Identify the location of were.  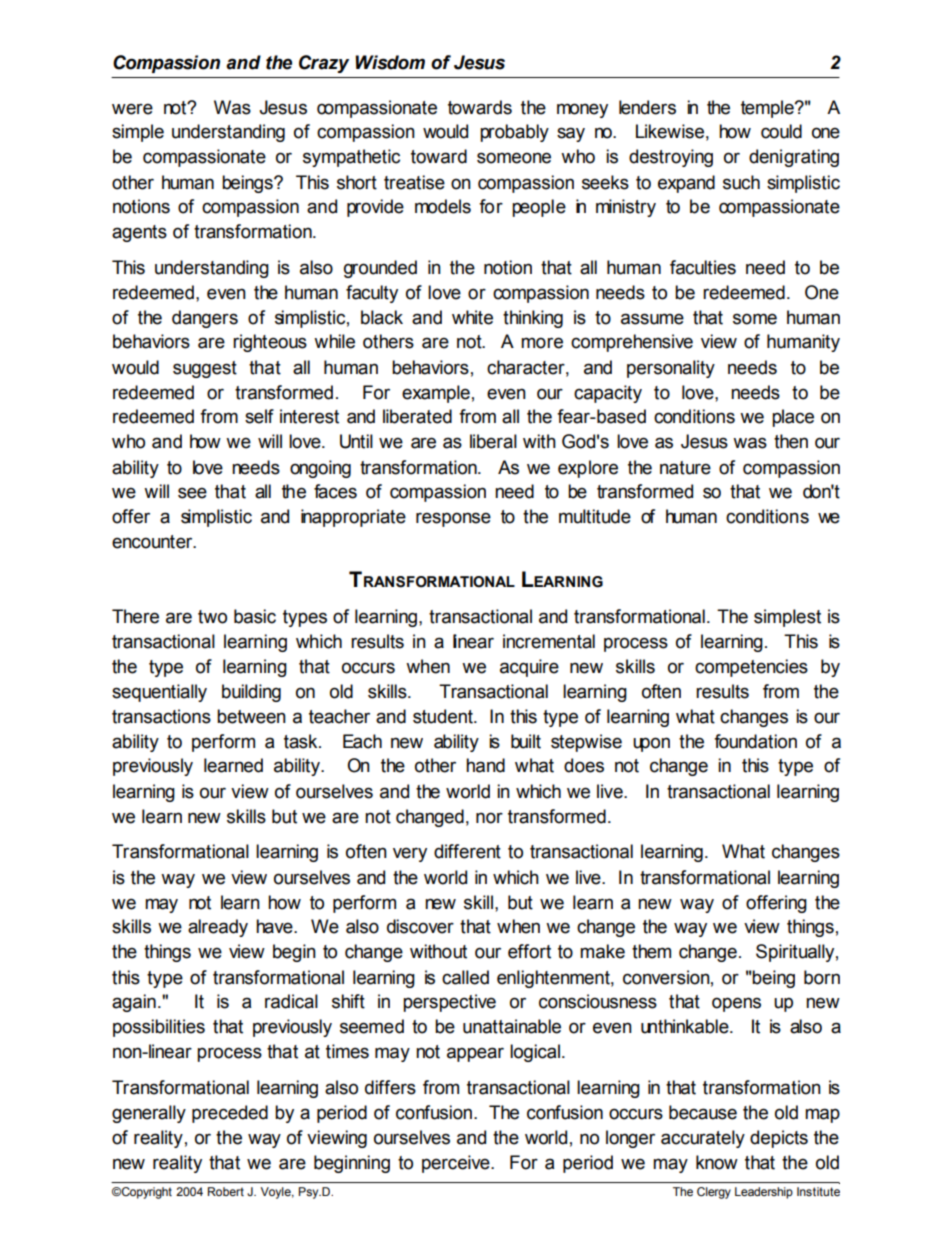
(132, 109).
